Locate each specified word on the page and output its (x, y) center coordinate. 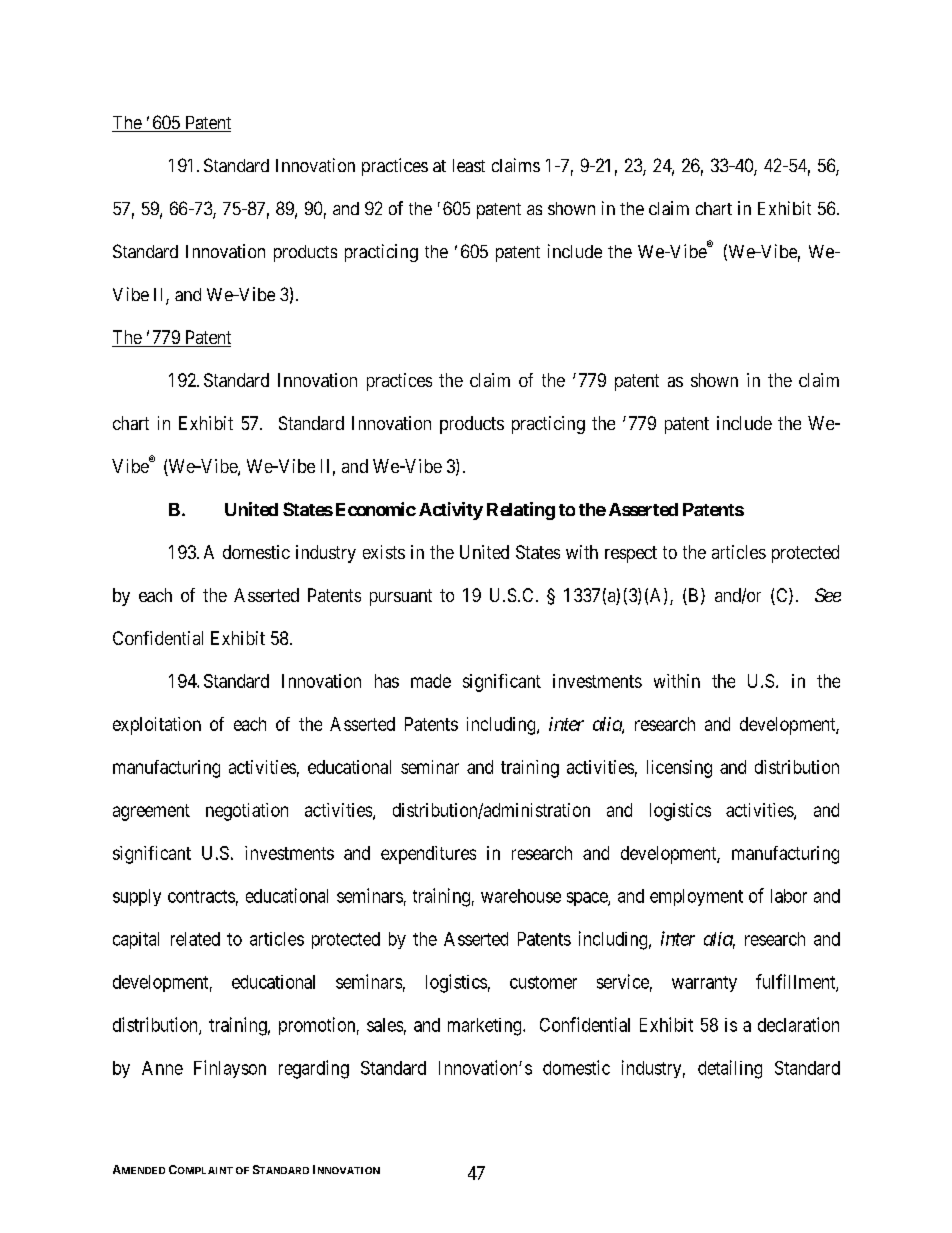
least (469, 165)
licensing (679, 769)
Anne (162, 1068)
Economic (376, 509)
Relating (521, 511)
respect (631, 554)
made (431, 681)
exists (384, 552)
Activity (451, 511)
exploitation (157, 726)
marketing (486, 1027)
